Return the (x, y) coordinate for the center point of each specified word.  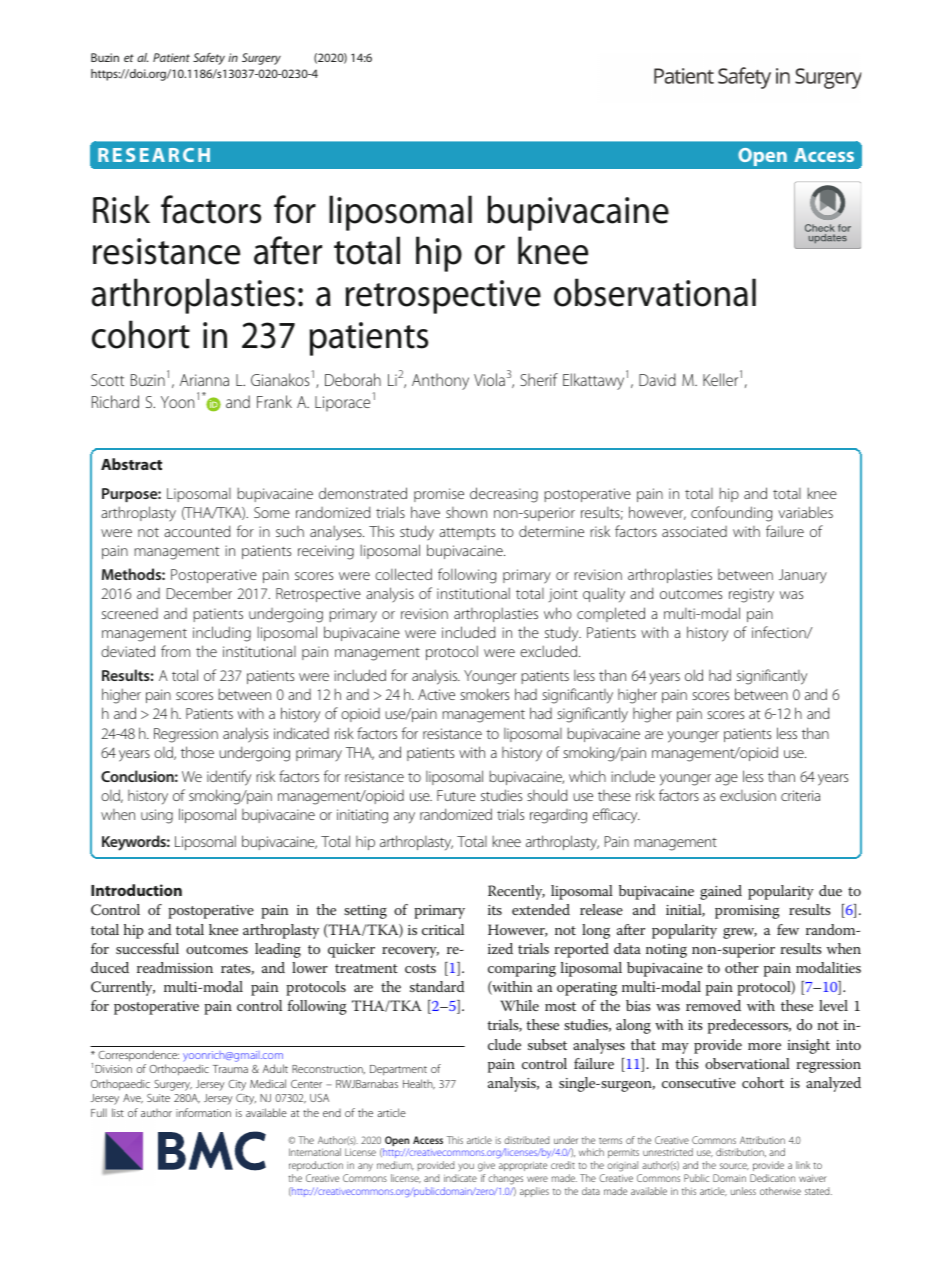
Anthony (440, 381)
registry (751, 595)
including (222, 634)
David (657, 379)
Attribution (762, 1140)
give (486, 1167)
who (558, 613)
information (203, 1112)
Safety (209, 59)
